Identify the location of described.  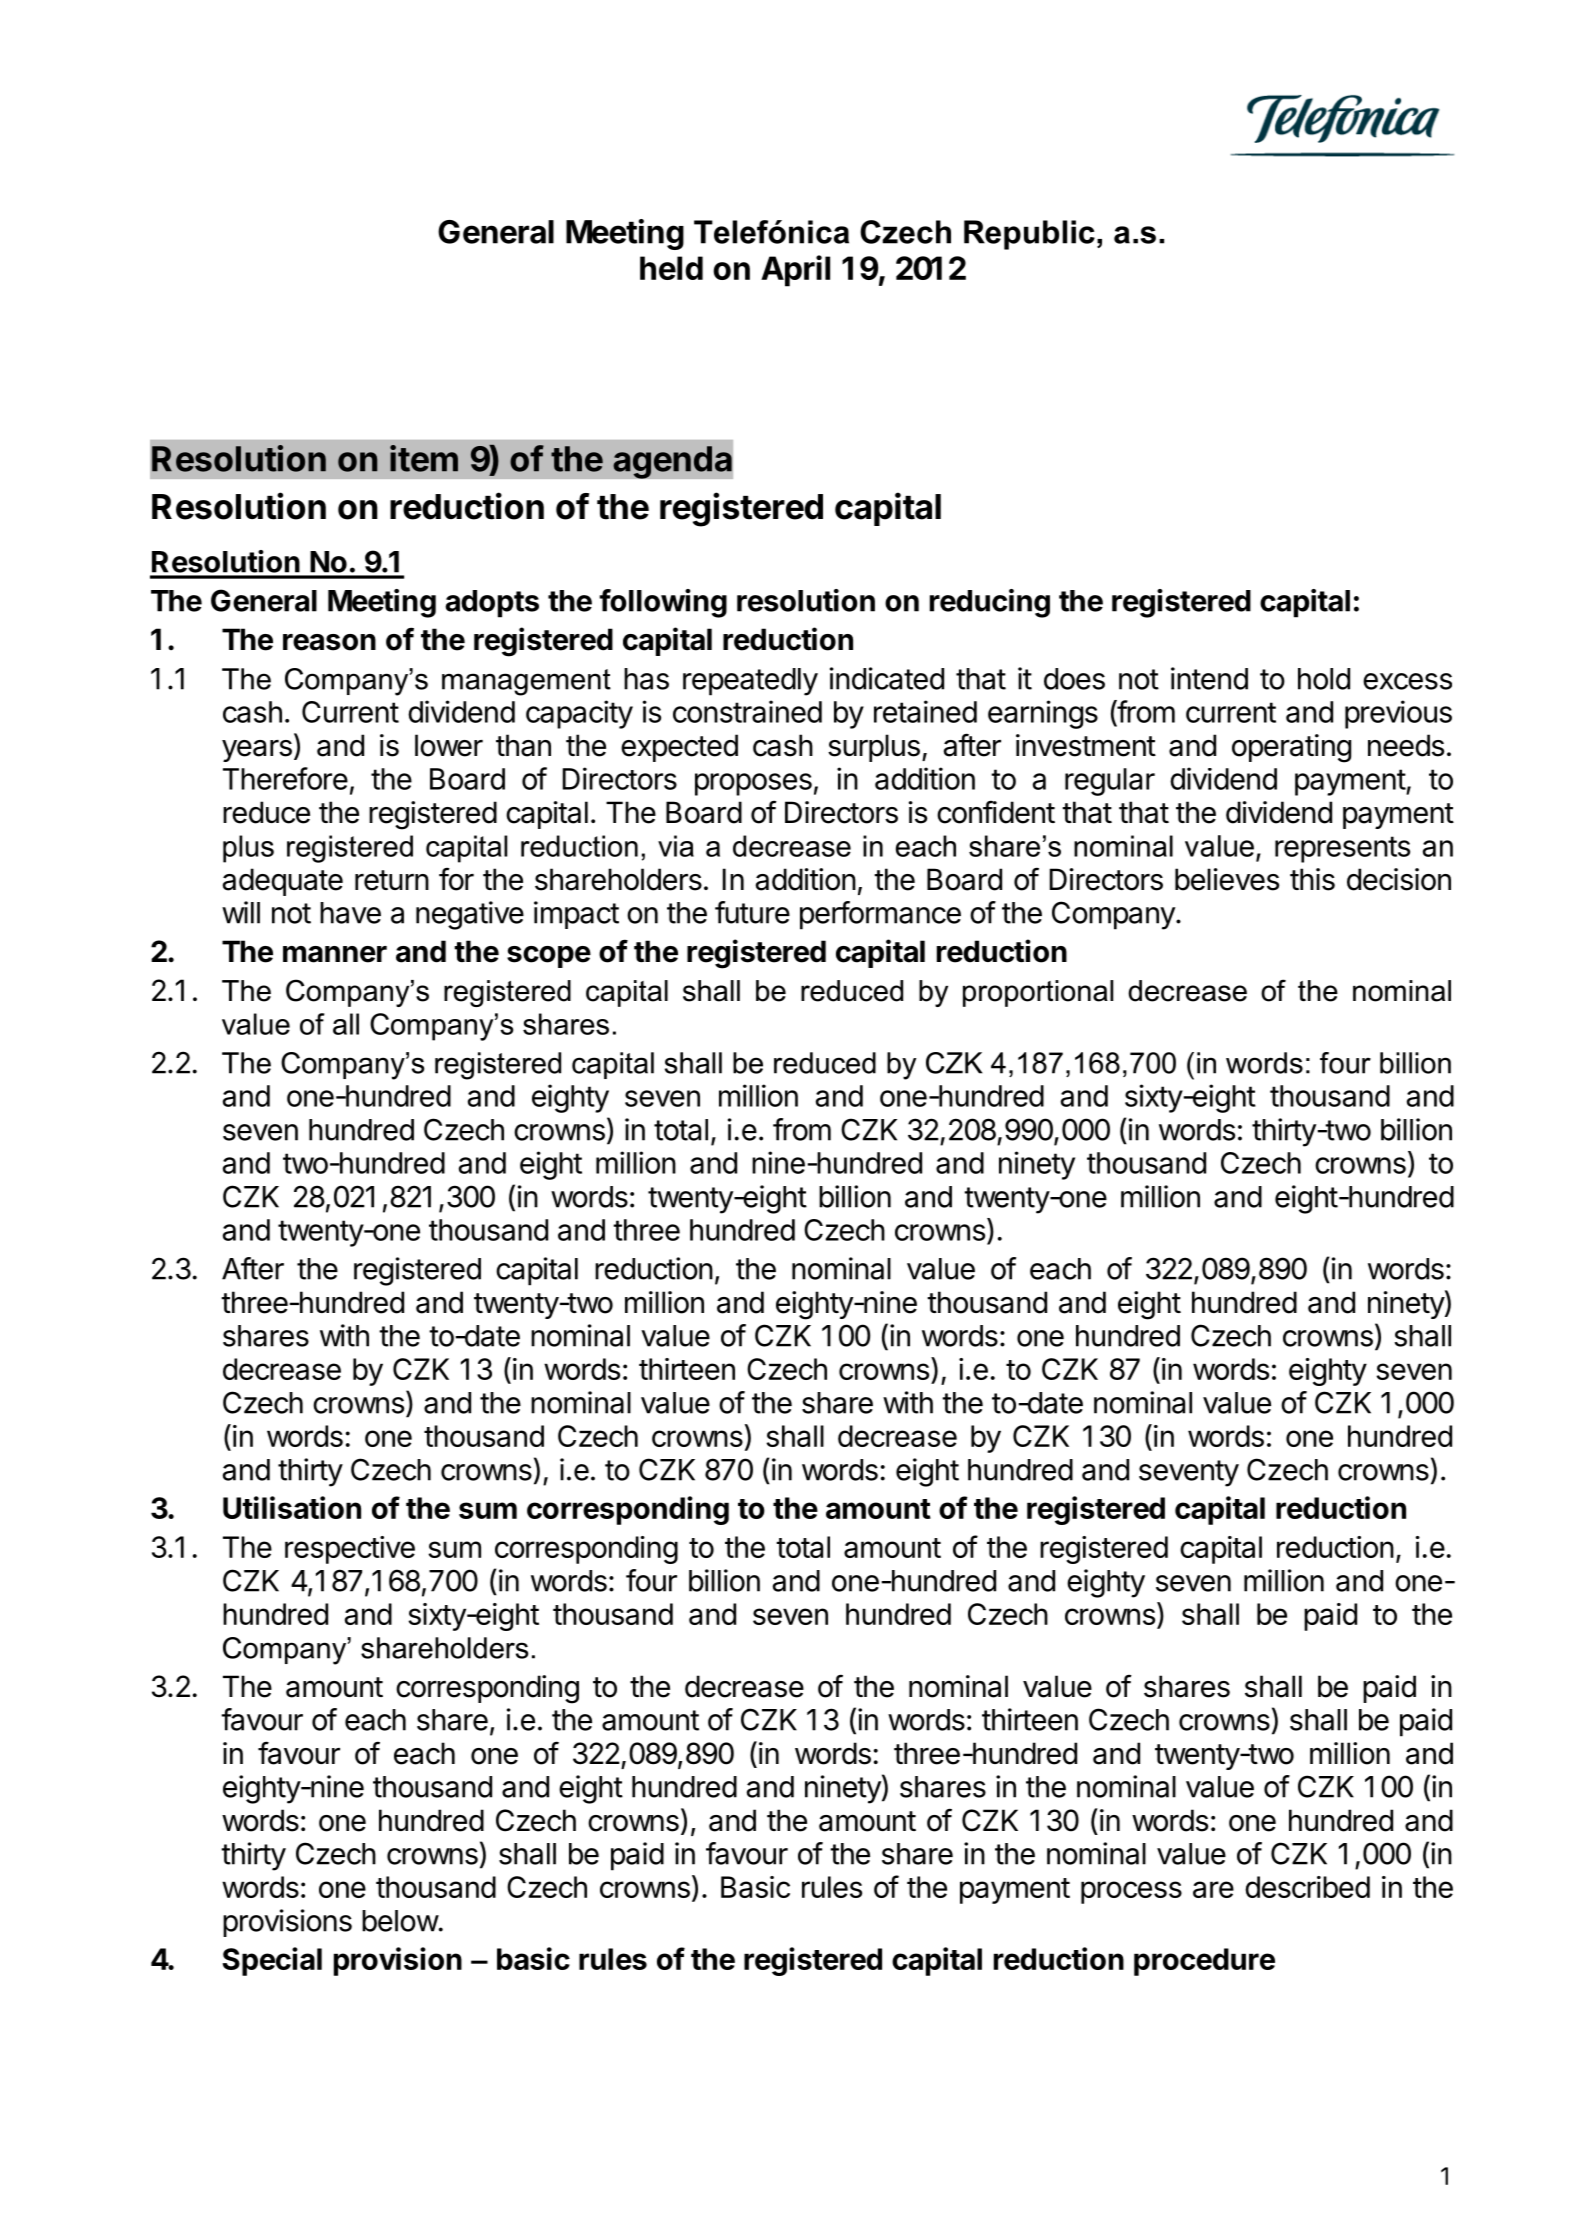
(1307, 1887).
